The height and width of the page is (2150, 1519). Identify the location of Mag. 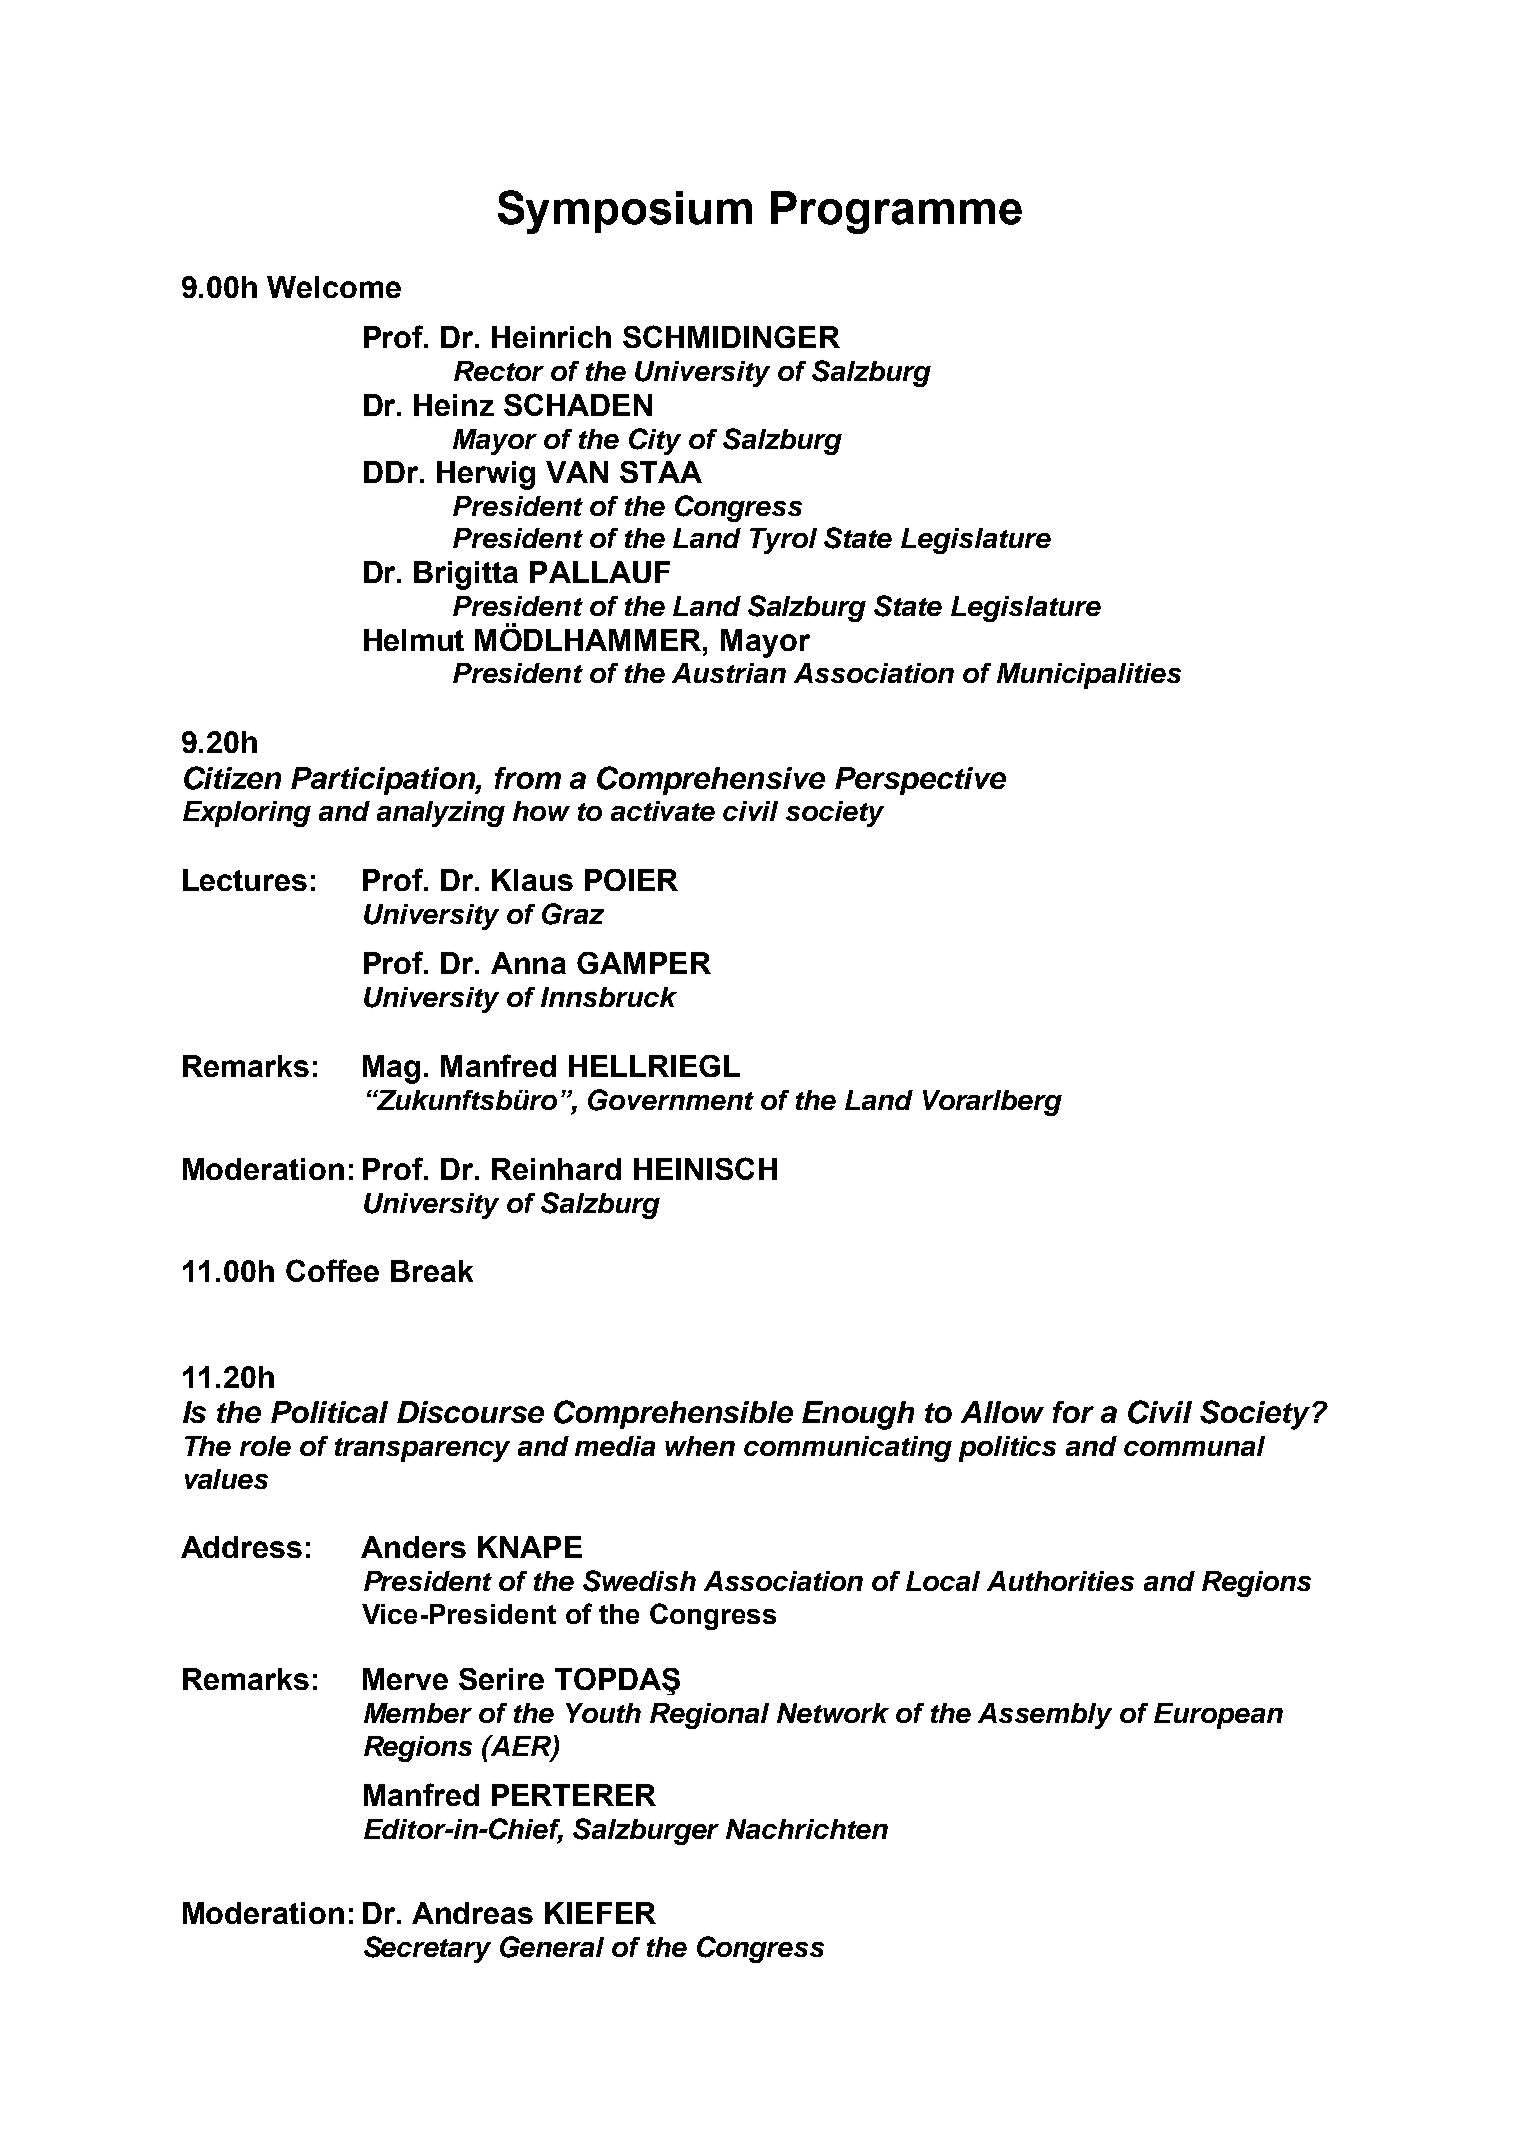
(391, 1069).
